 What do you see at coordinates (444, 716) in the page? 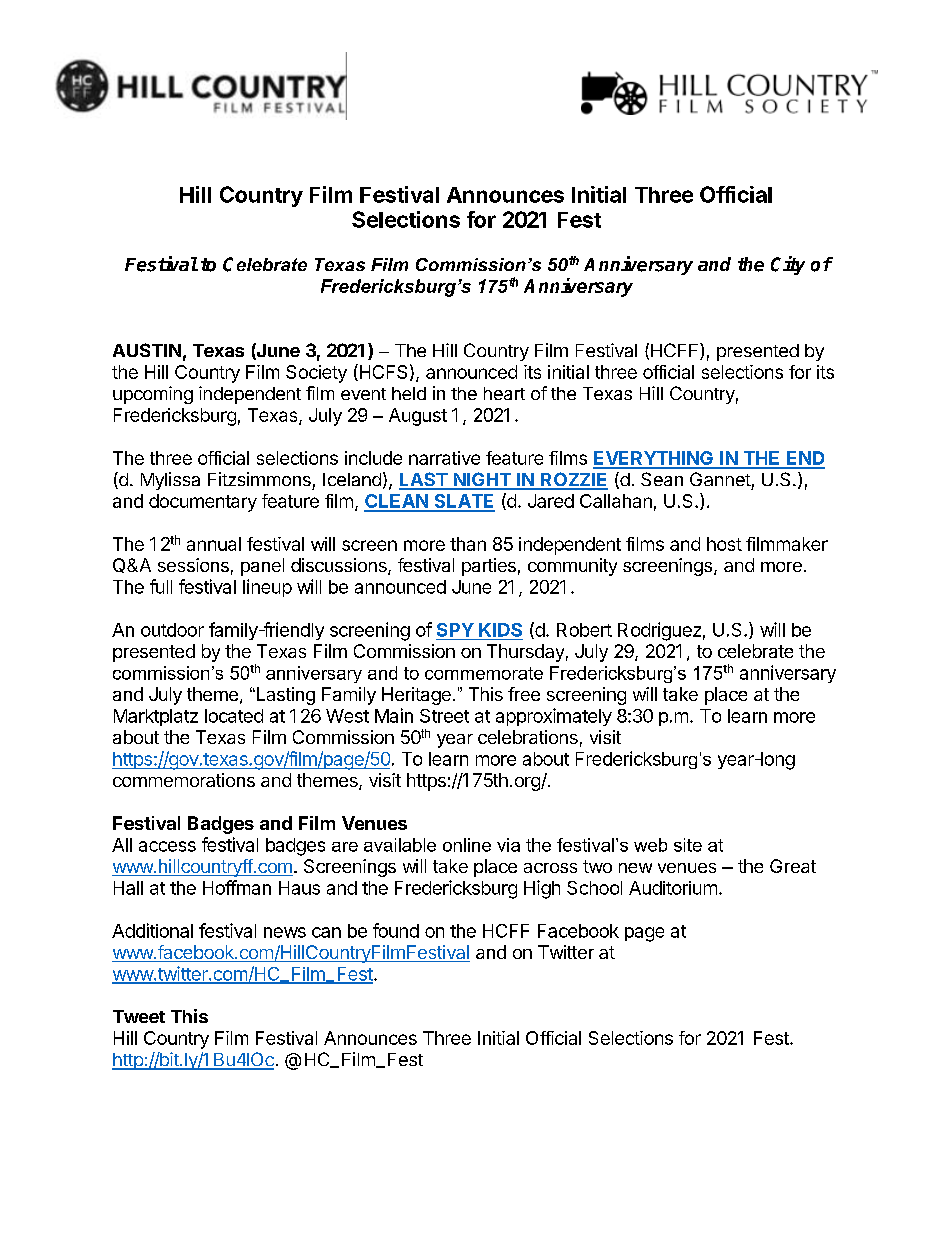
I see `Street` at bounding box center [444, 716].
